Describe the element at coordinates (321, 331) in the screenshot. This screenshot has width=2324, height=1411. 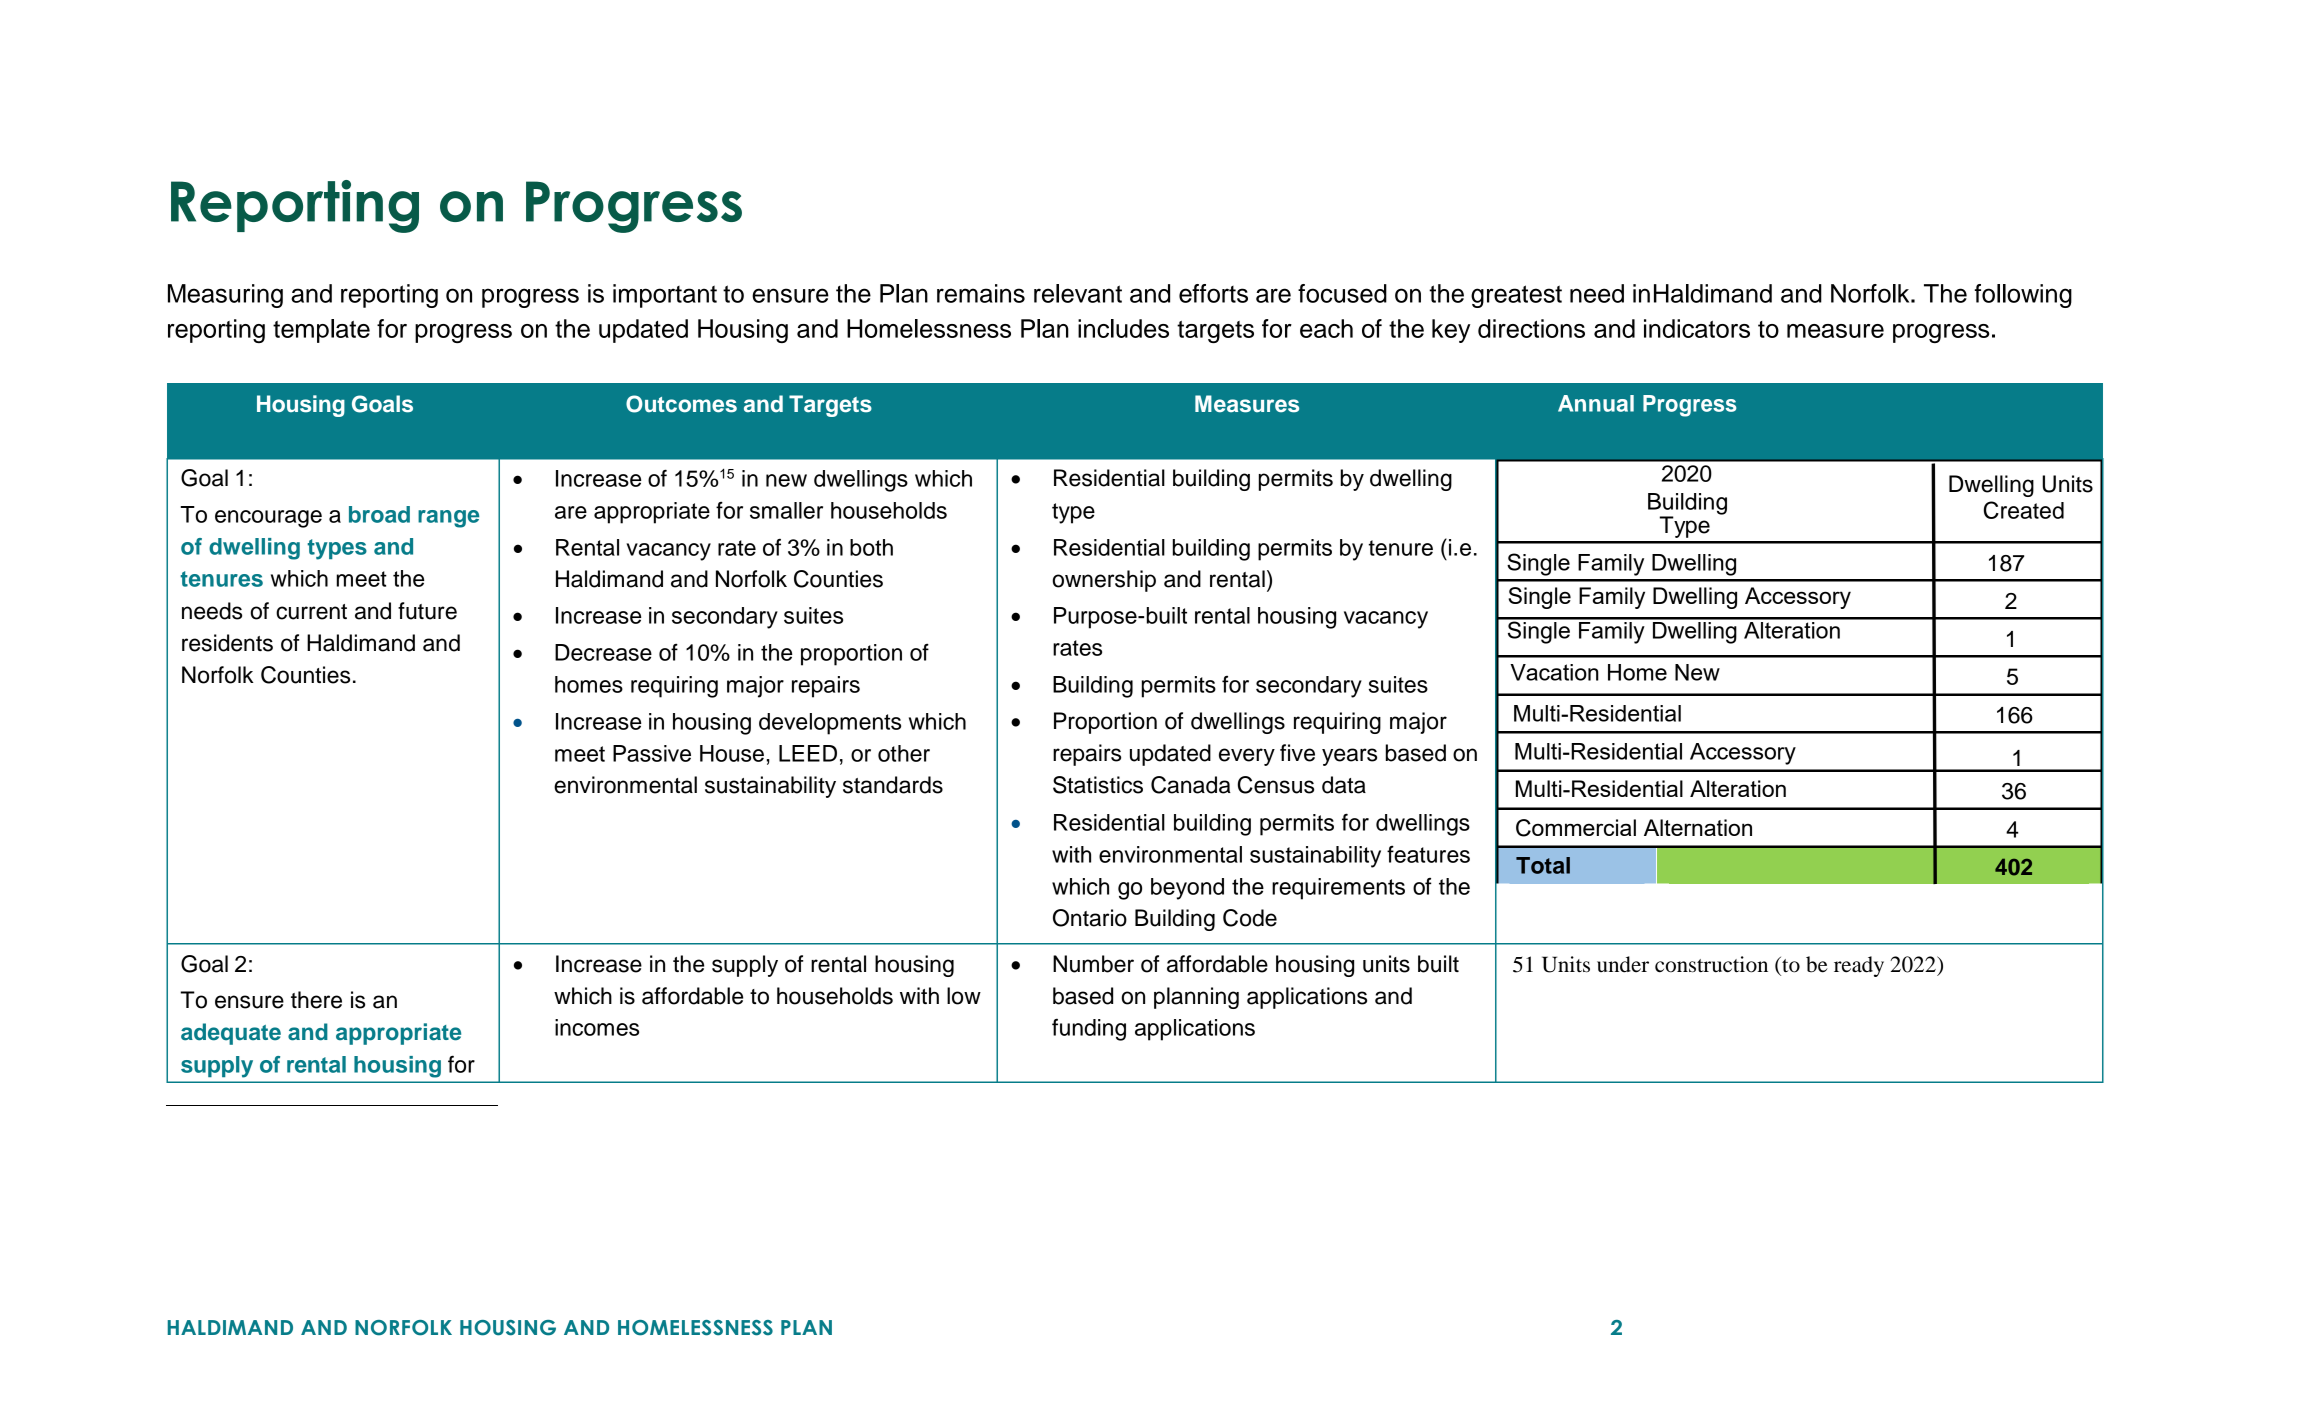
I see `template` at that location.
